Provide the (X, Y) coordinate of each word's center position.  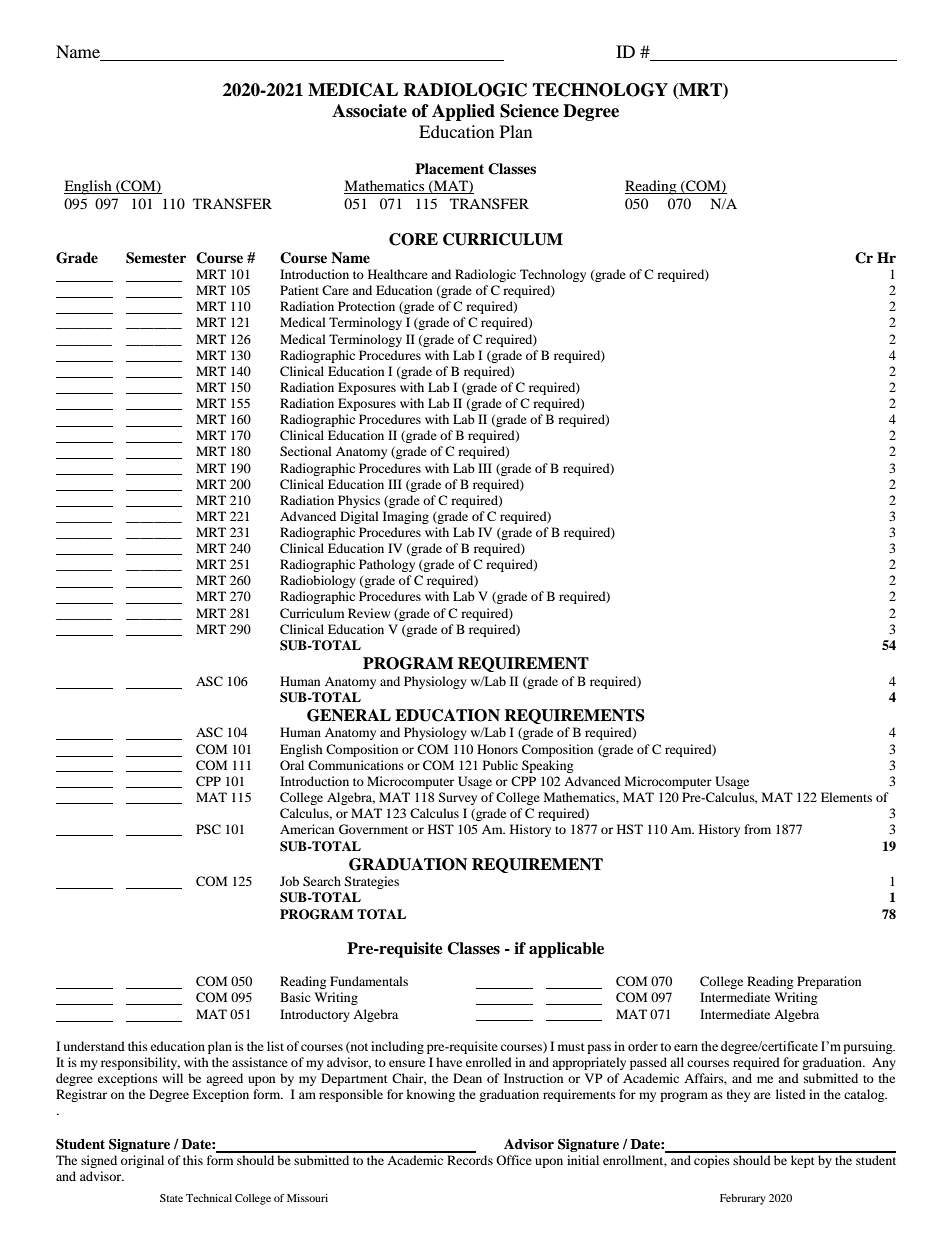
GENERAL (349, 715)
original (142, 1161)
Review (369, 613)
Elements (846, 797)
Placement (449, 168)
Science (529, 111)
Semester (156, 258)
